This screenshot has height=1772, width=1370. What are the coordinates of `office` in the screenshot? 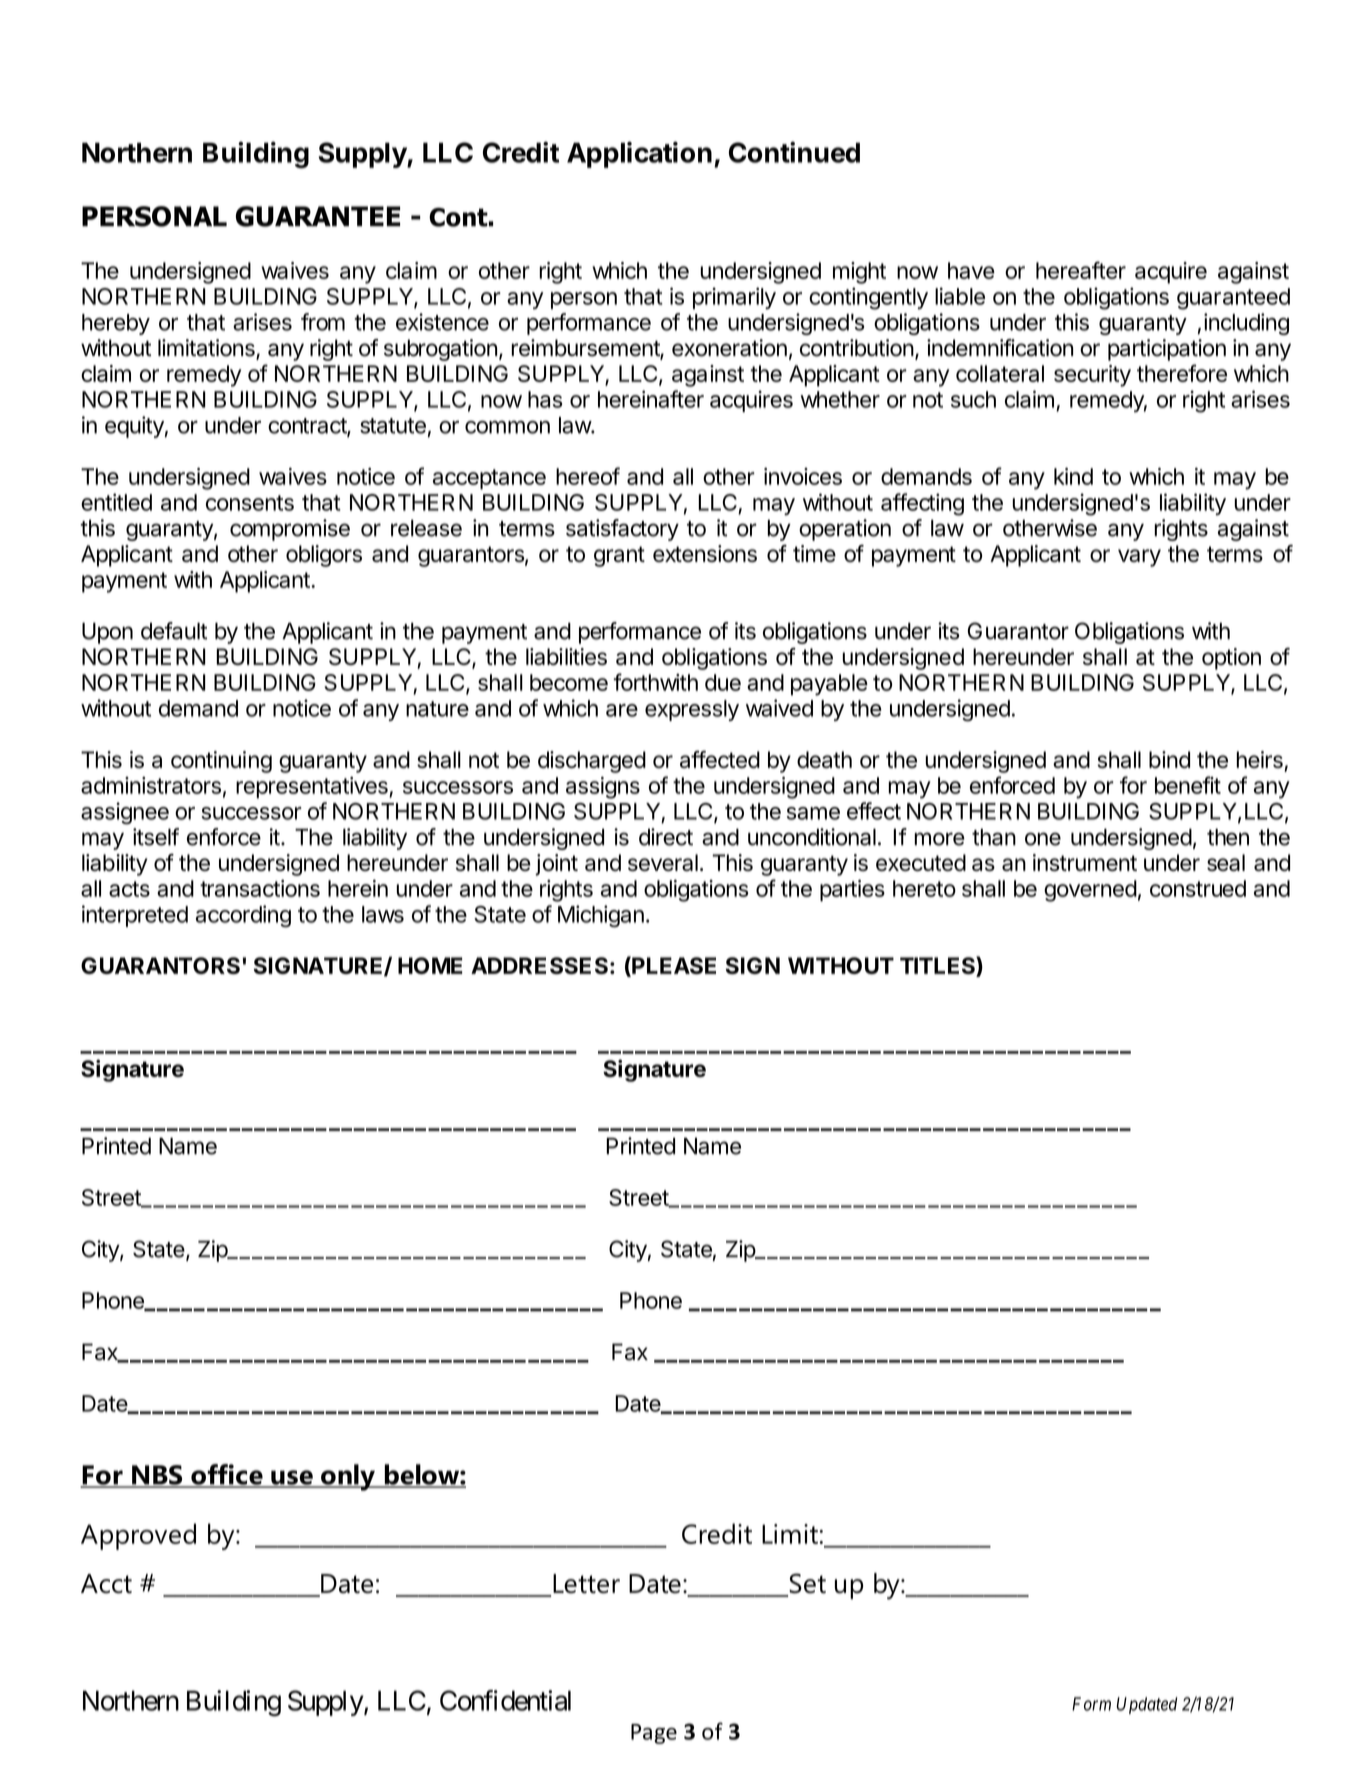 It's located at (227, 1475).
